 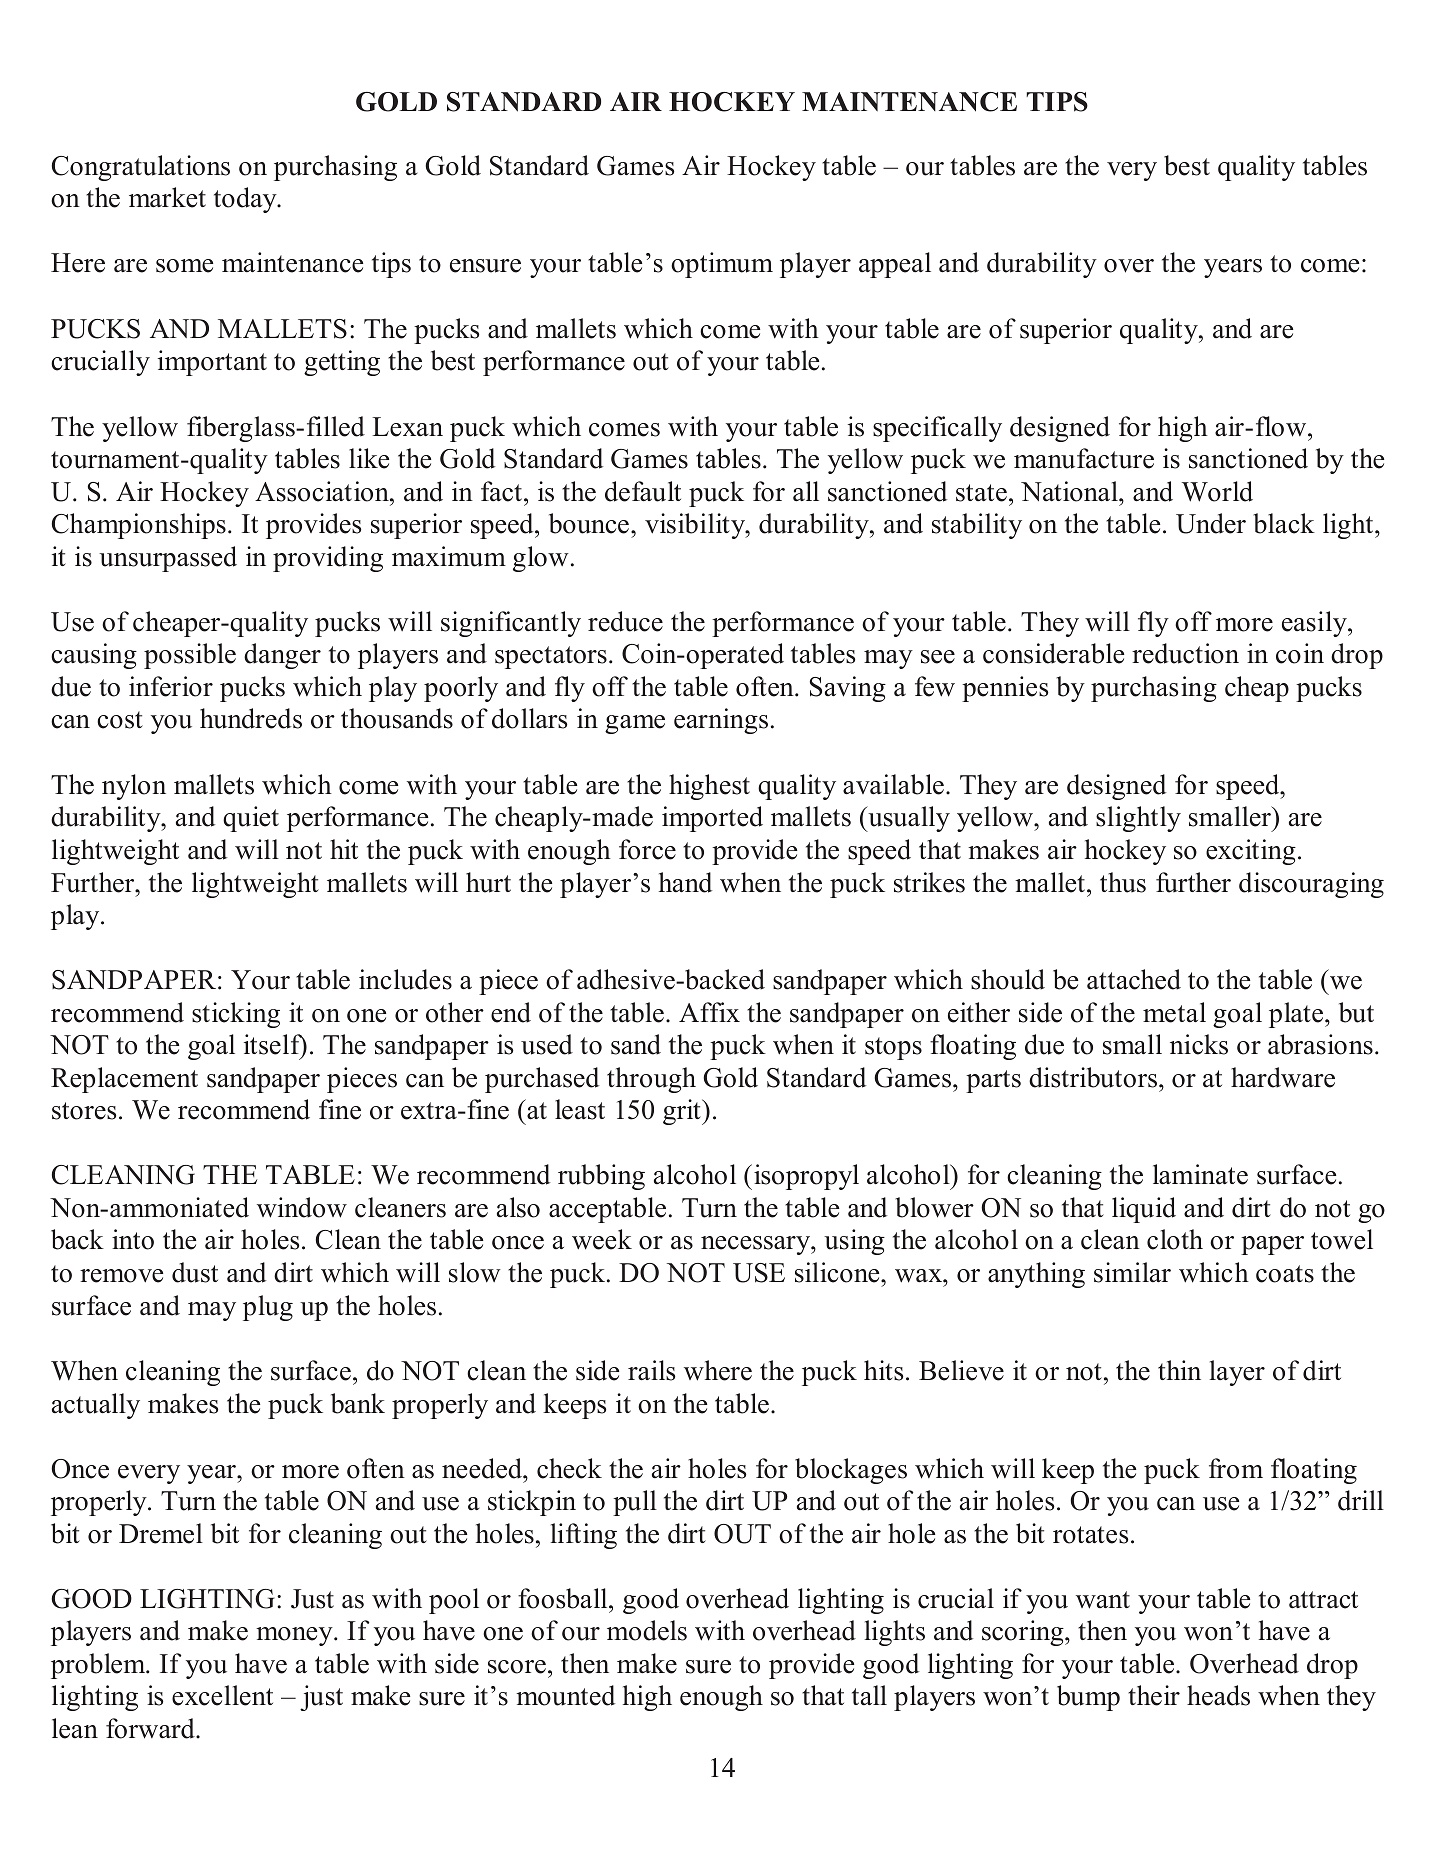 What do you see at coordinates (643, 491) in the document?
I see `default` at bounding box center [643, 491].
